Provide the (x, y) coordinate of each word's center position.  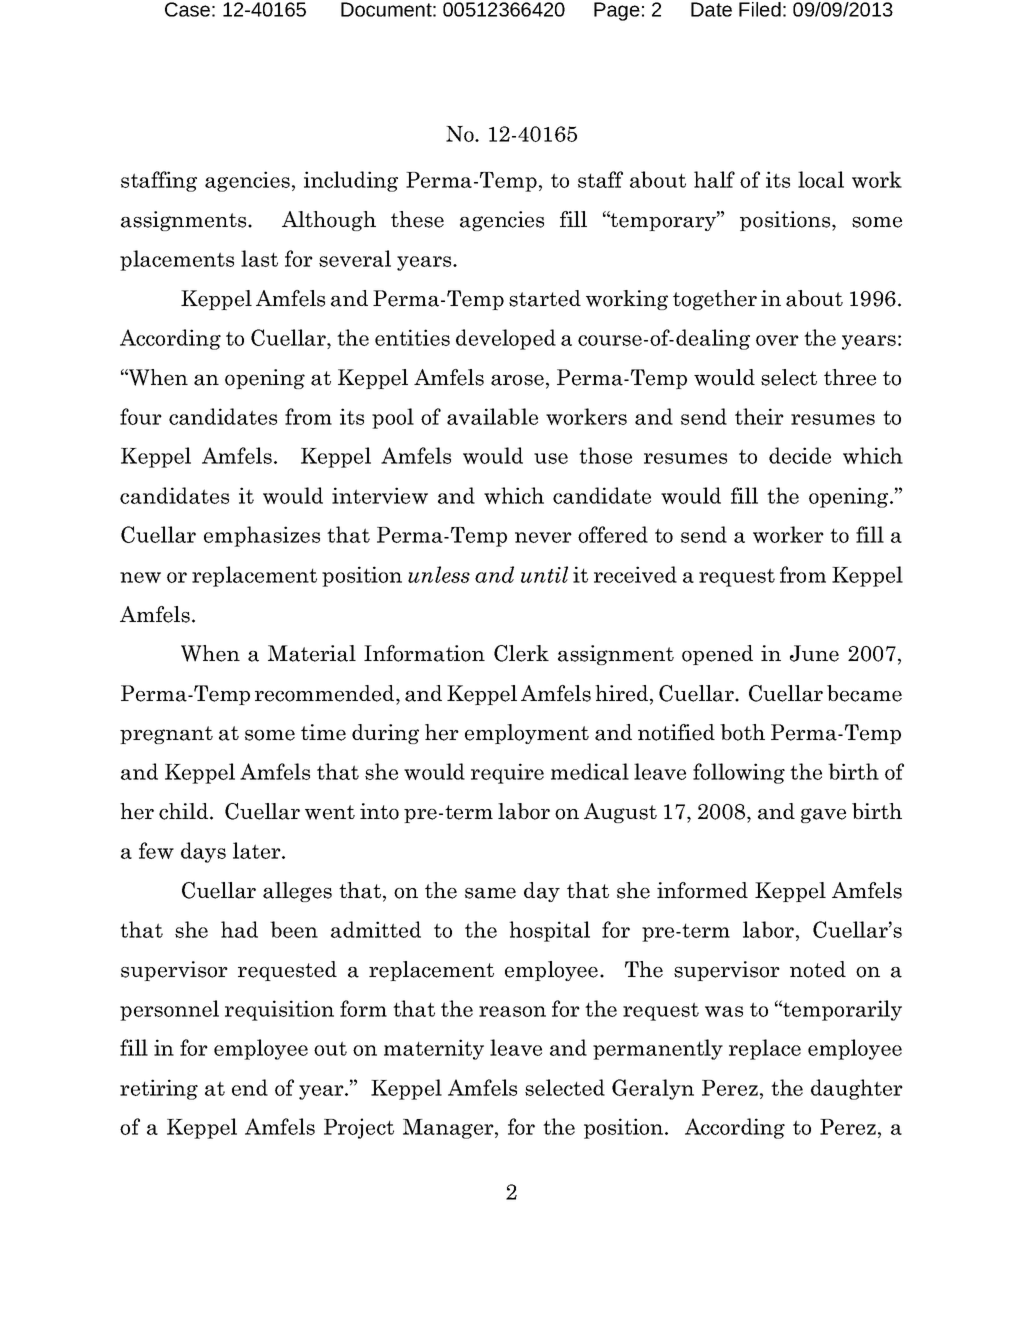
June (814, 653)
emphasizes (262, 536)
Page (617, 11)
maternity (434, 1049)
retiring (159, 1089)
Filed (760, 9)
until (544, 574)
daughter (857, 1089)
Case (187, 9)
